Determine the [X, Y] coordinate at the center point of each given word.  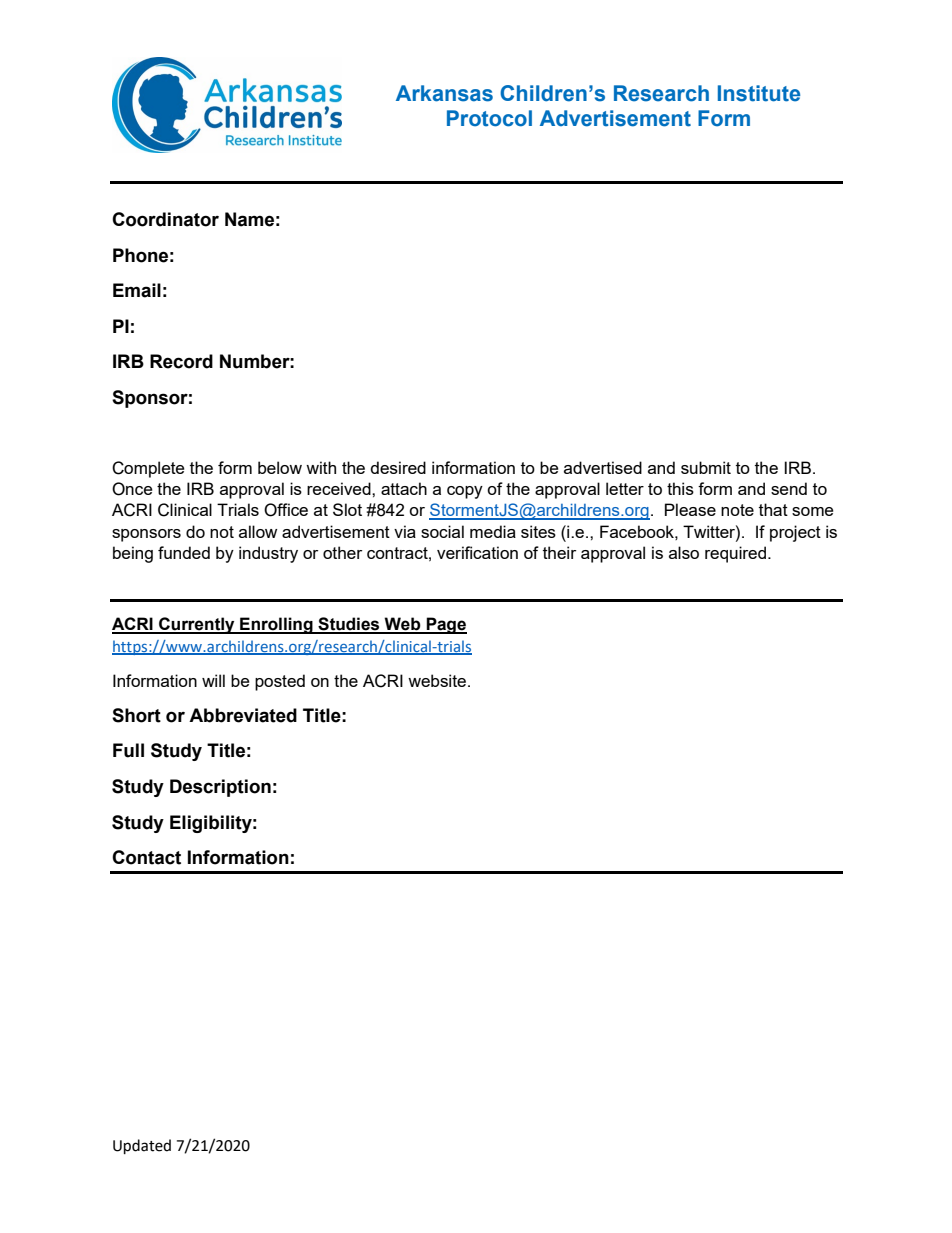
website [437, 680]
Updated [142, 1146]
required [735, 554]
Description [220, 788]
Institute [759, 93]
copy [465, 492]
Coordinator [165, 219]
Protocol [489, 118]
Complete [148, 469]
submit [706, 467]
